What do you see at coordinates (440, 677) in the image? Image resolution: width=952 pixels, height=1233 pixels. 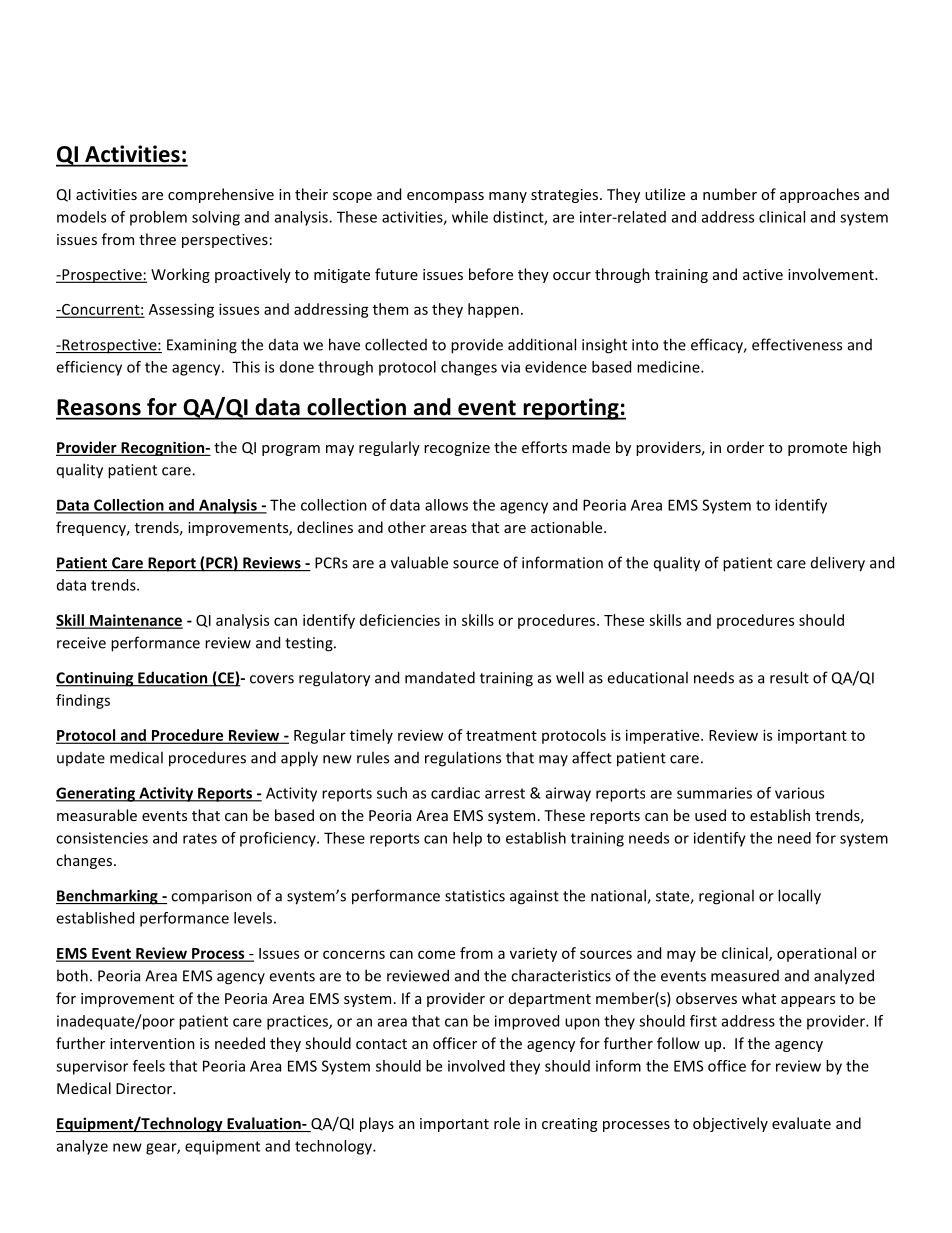 I see `mandated` at bounding box center [440, 677].
